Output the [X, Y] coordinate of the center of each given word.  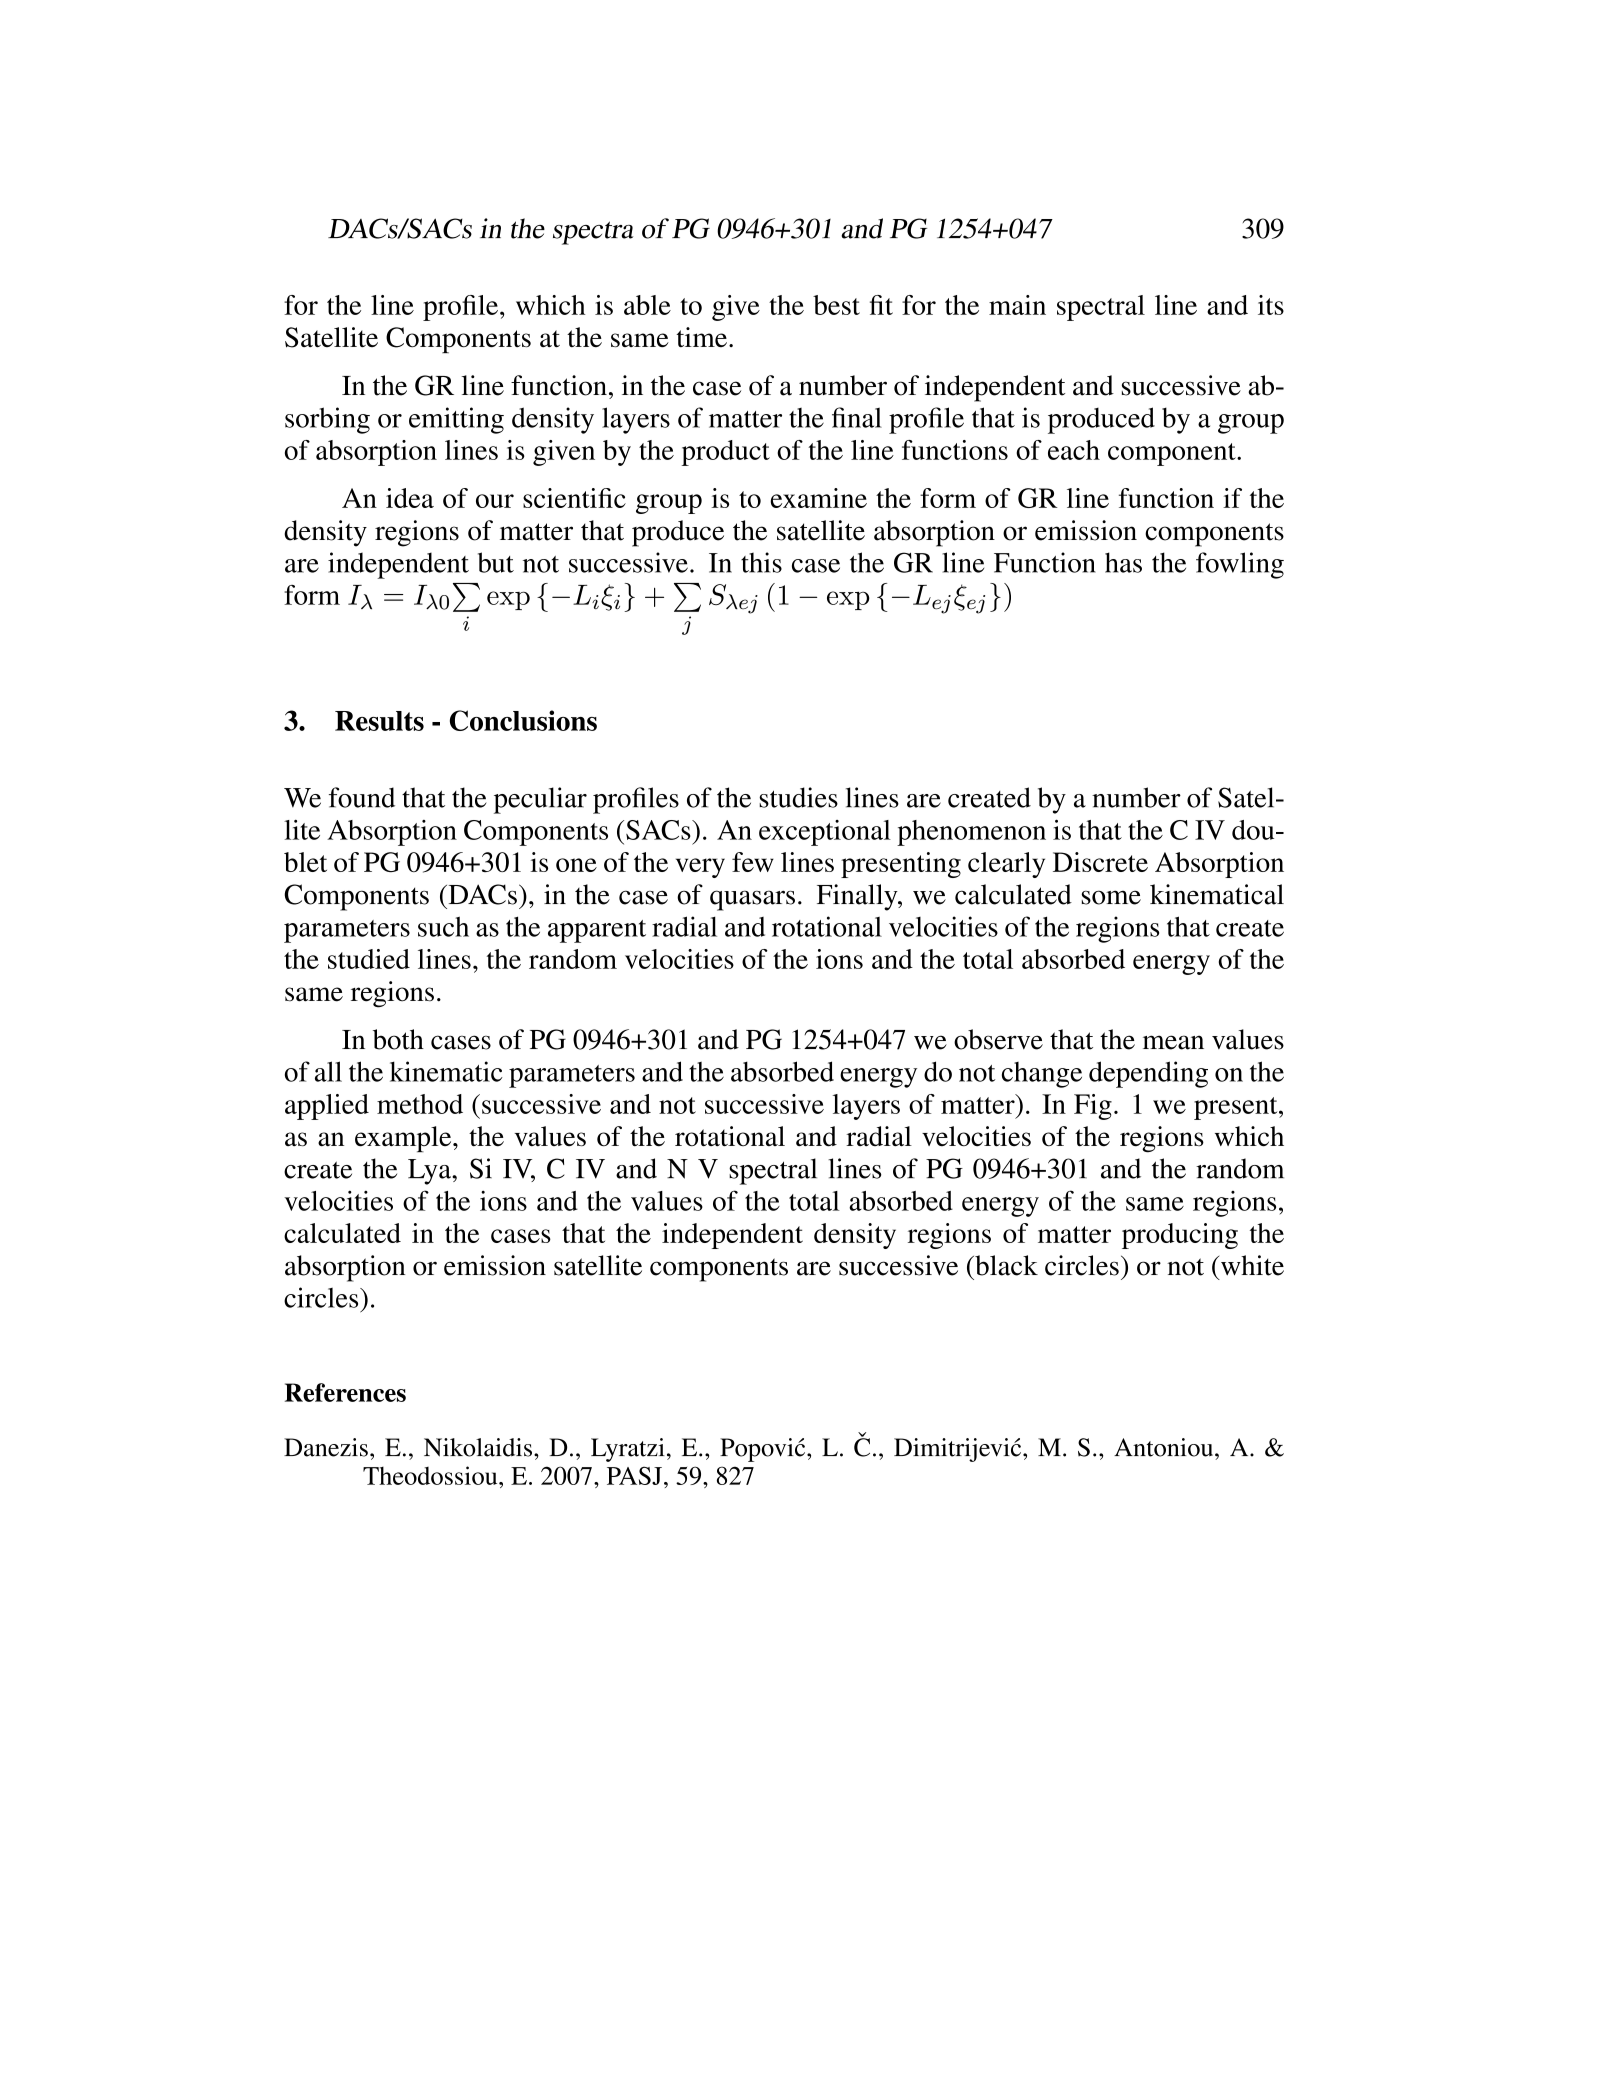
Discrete [1100, 862]
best [836, 305]
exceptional [825, 833]
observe [998, 1039]
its [1271, 305]
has [1123, 562]
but [496, 562]
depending [1148, 1074]
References [345, 1392]
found [362, 797]
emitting [456, 420]
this [761, 562]
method [420, 1104]
